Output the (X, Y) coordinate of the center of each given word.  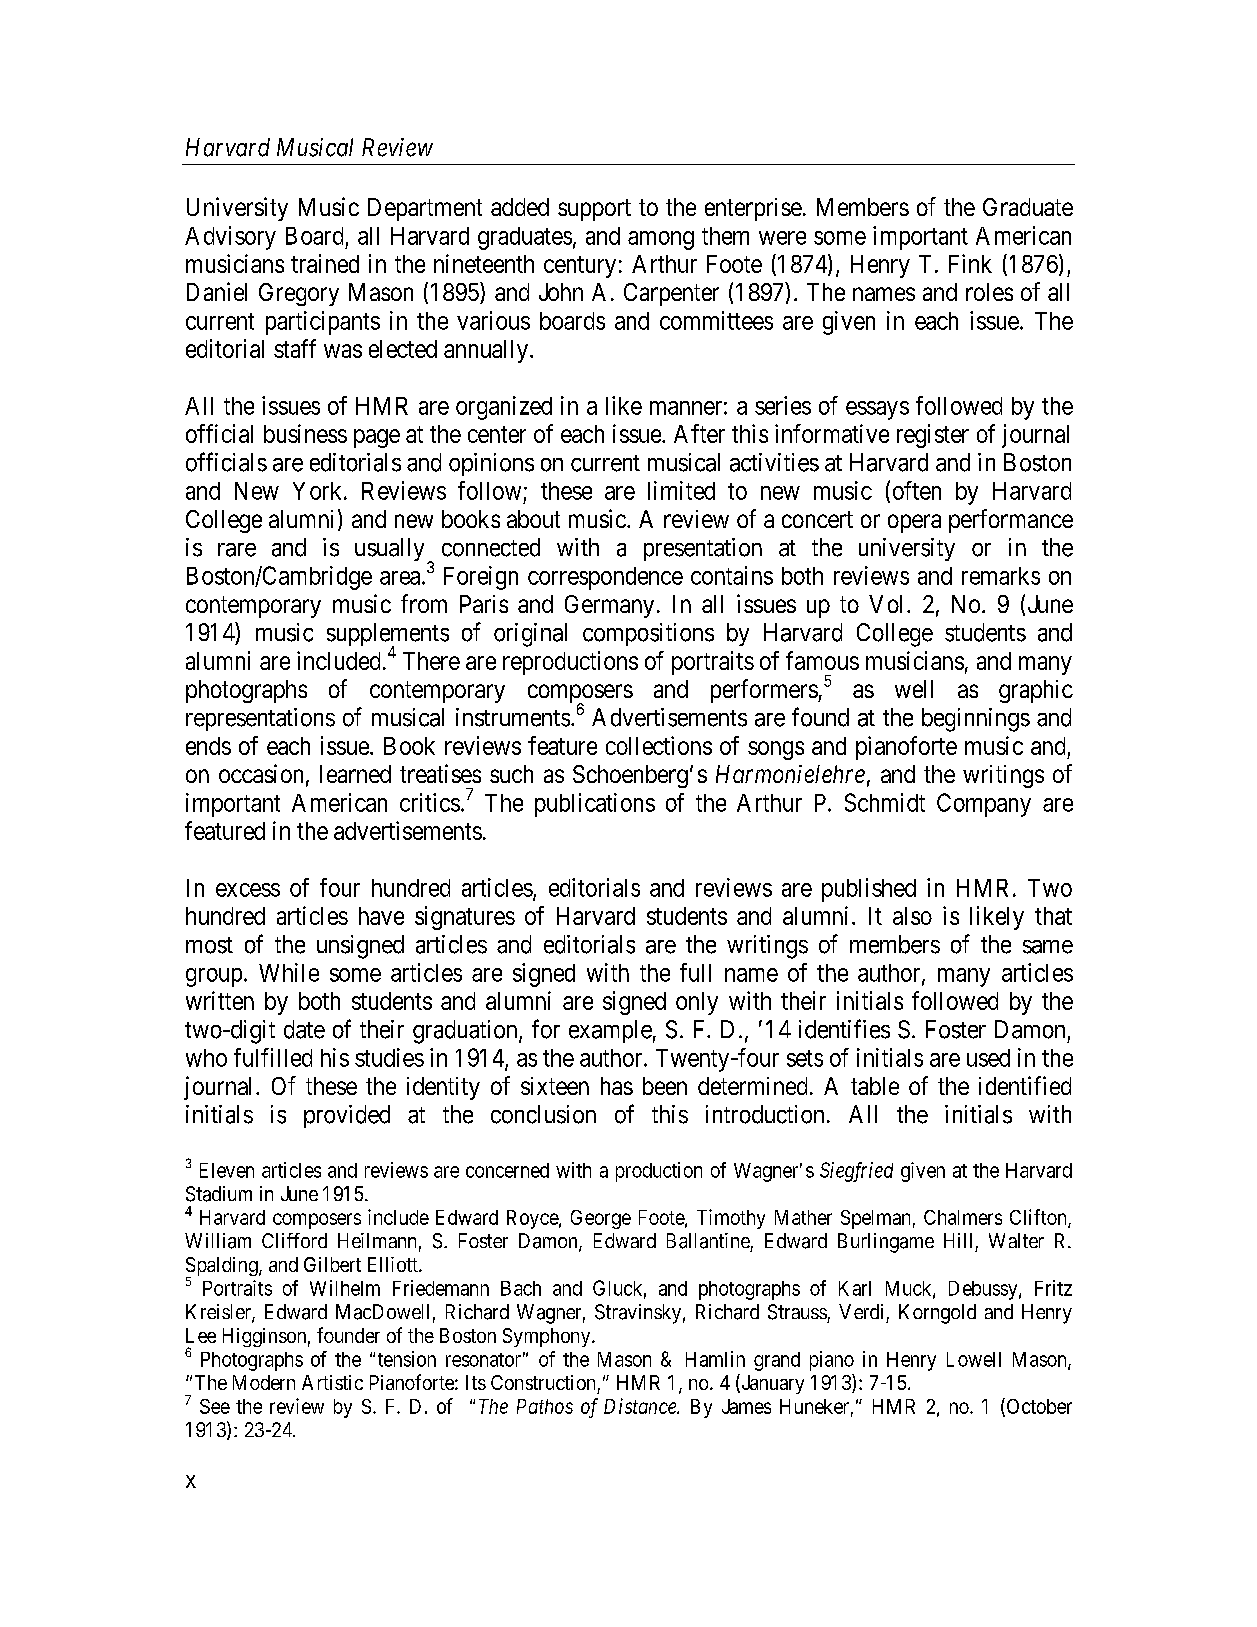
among (661, 240)
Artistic (332, 1382)
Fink (970, 263)
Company (984, 805)
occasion (261, 773)
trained (325, 263)
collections (659, 745)
